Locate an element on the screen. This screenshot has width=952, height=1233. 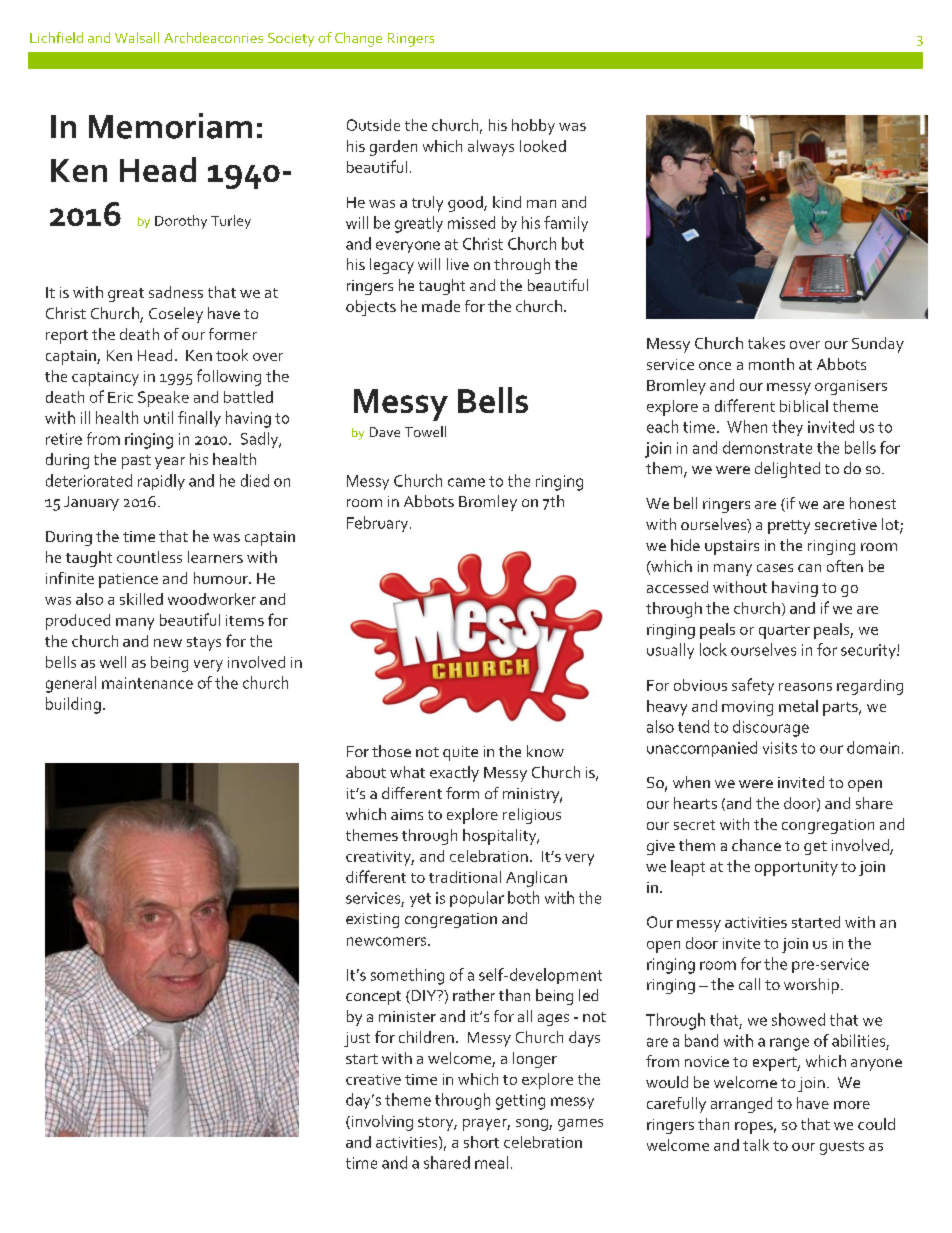
involving is located at coordinates (381, 1123).
